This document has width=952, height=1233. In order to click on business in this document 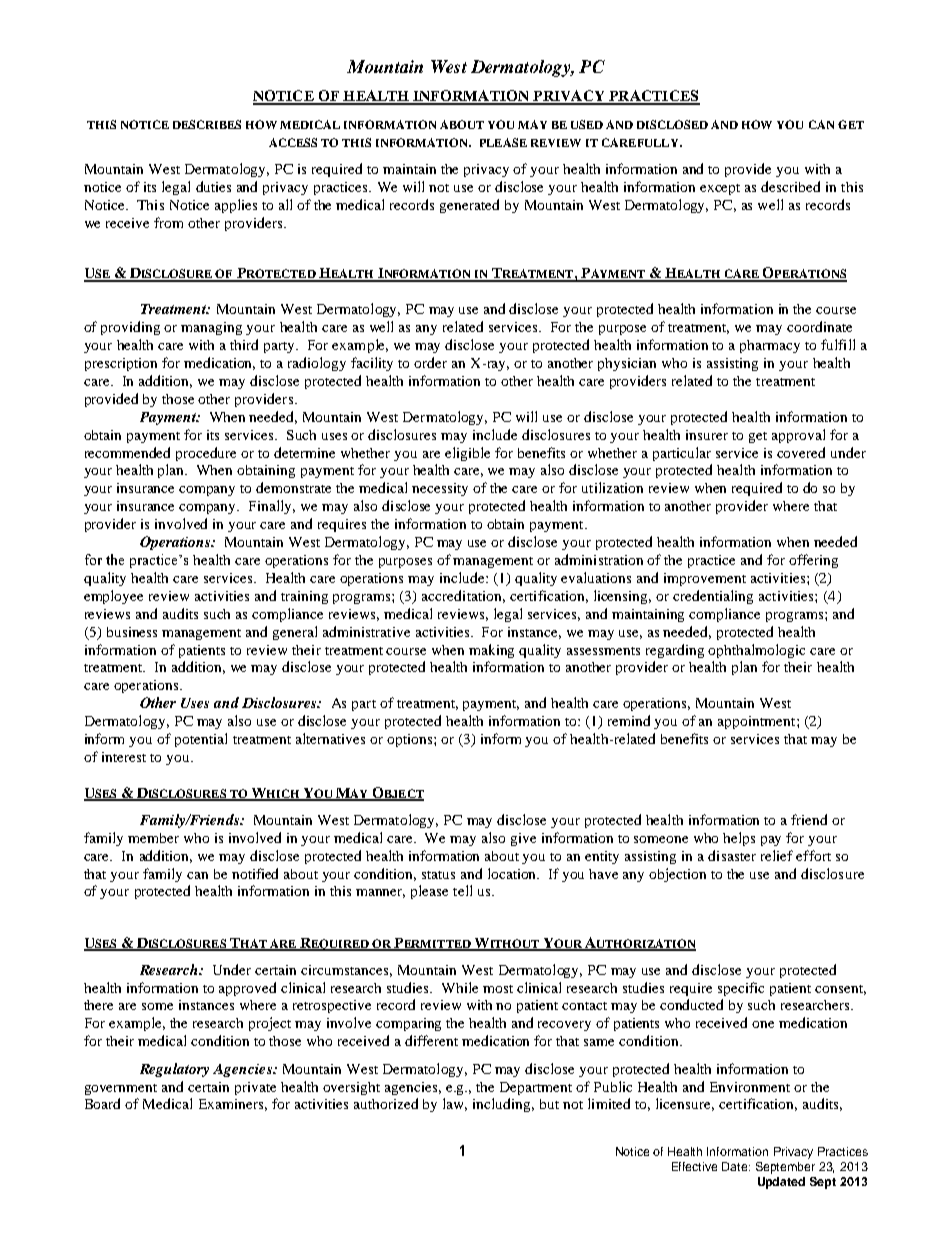, I will do `click(132, 632)`.
